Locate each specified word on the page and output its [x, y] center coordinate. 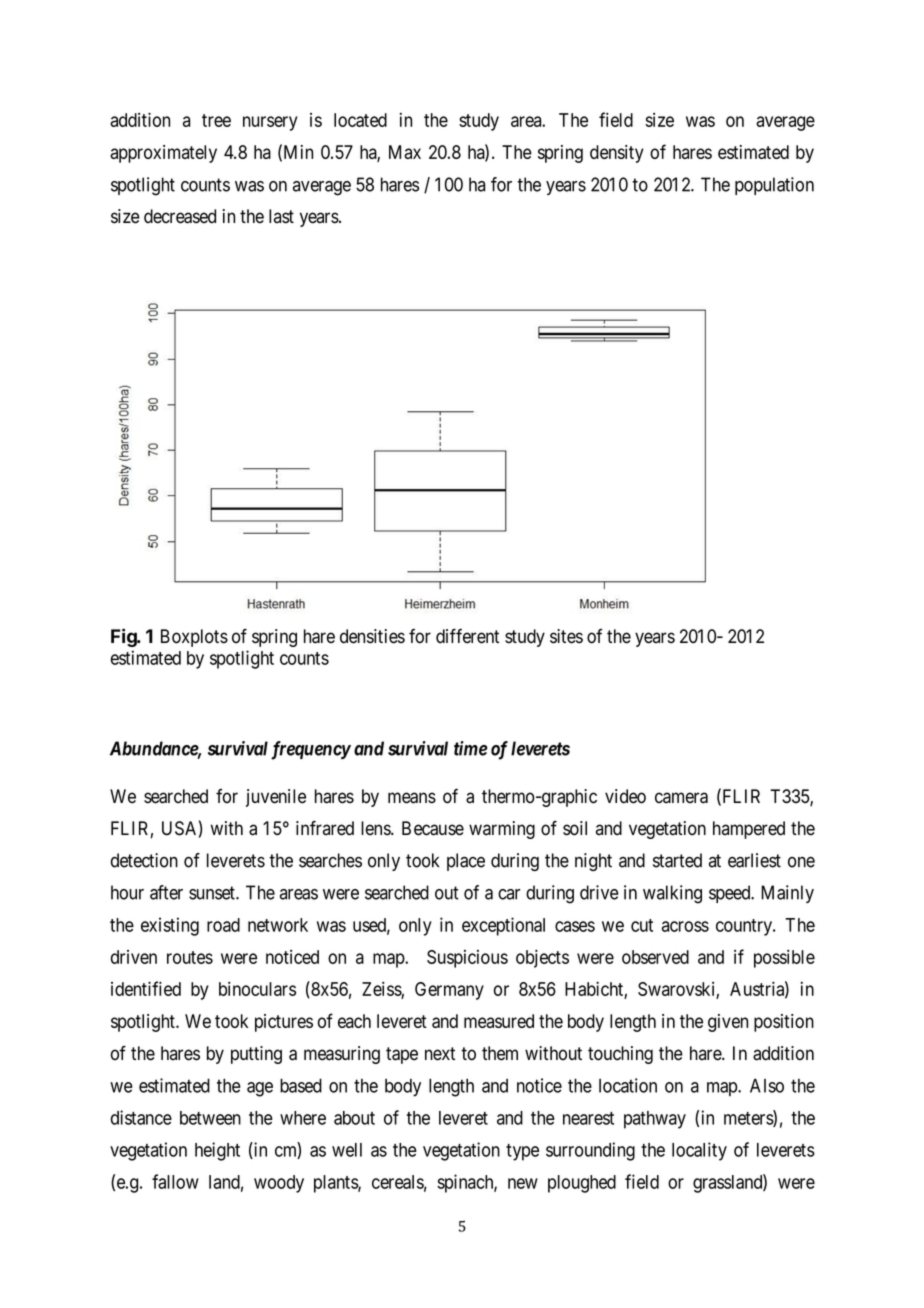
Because [433, 828]
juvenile [276, 798]
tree [216, 120]
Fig [124, 637]
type [522, 1152]
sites [566, 636]
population [774, 186]
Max [405, 152]
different [467, 636]
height [217, 1151]
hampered [749, 830]
